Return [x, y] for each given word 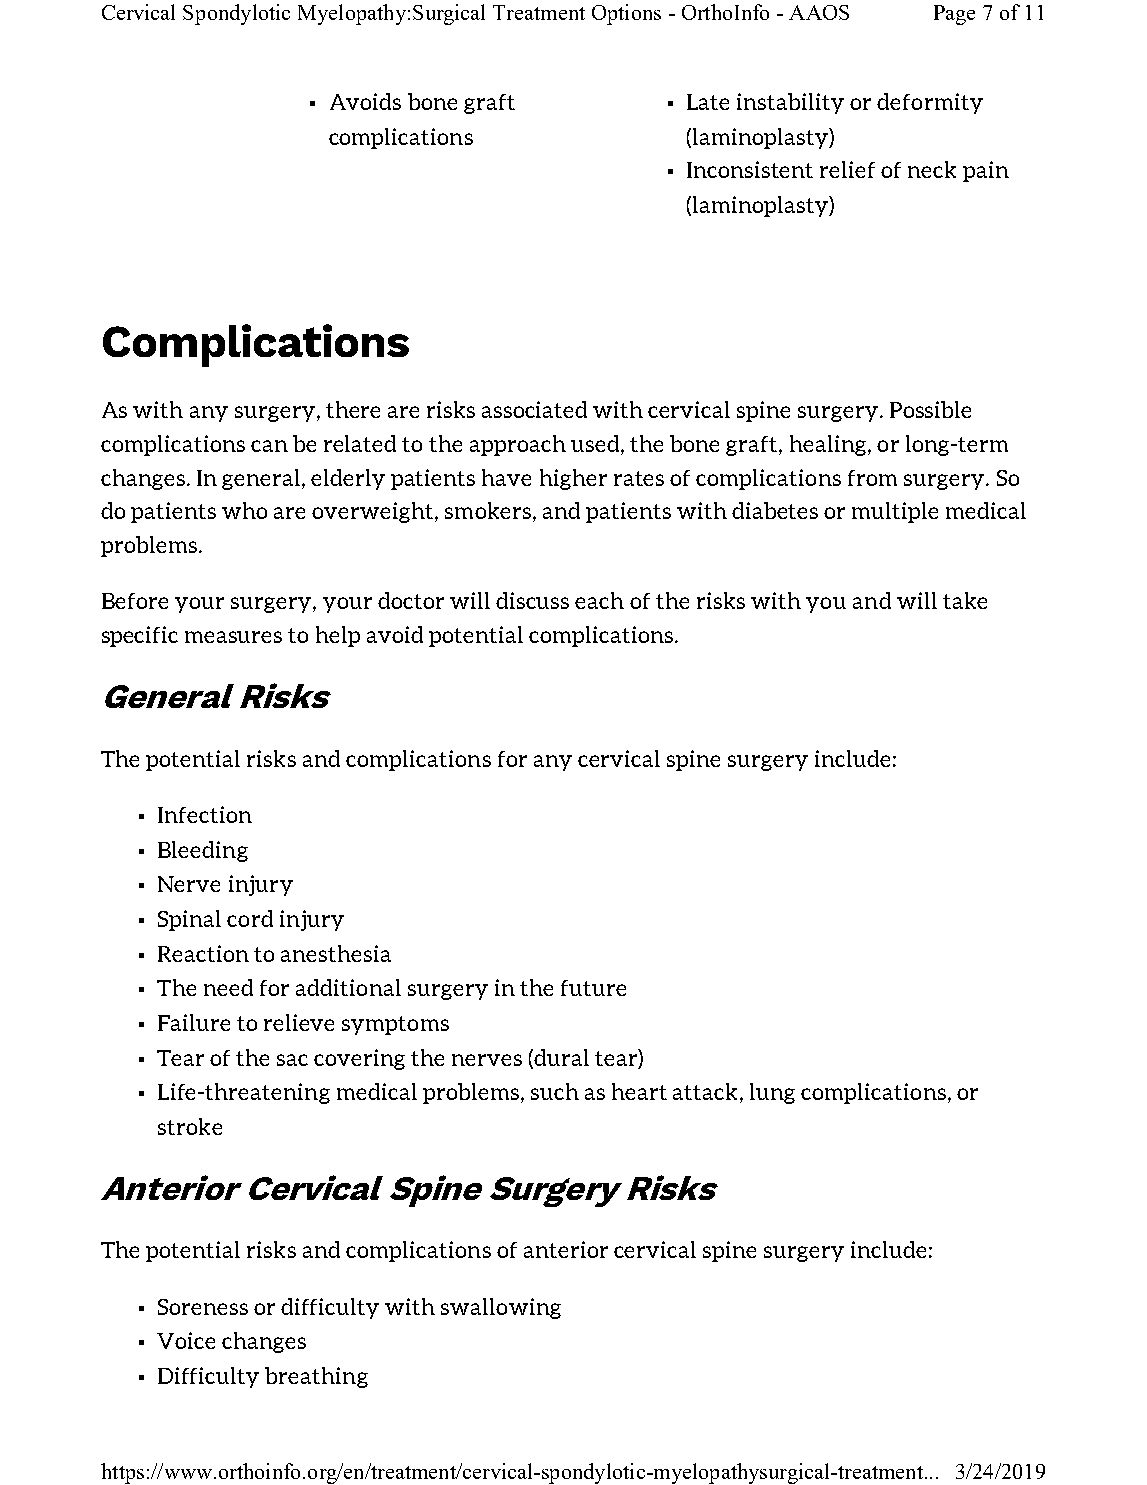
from [872, 478]
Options [626, 14]
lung [772, 1093]
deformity [930, 103]
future [593, 988]
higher [573, 479]
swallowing [501, 1308]
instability [790, 103]
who [244, 510]
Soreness [203, 1307]
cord [250, 918]
